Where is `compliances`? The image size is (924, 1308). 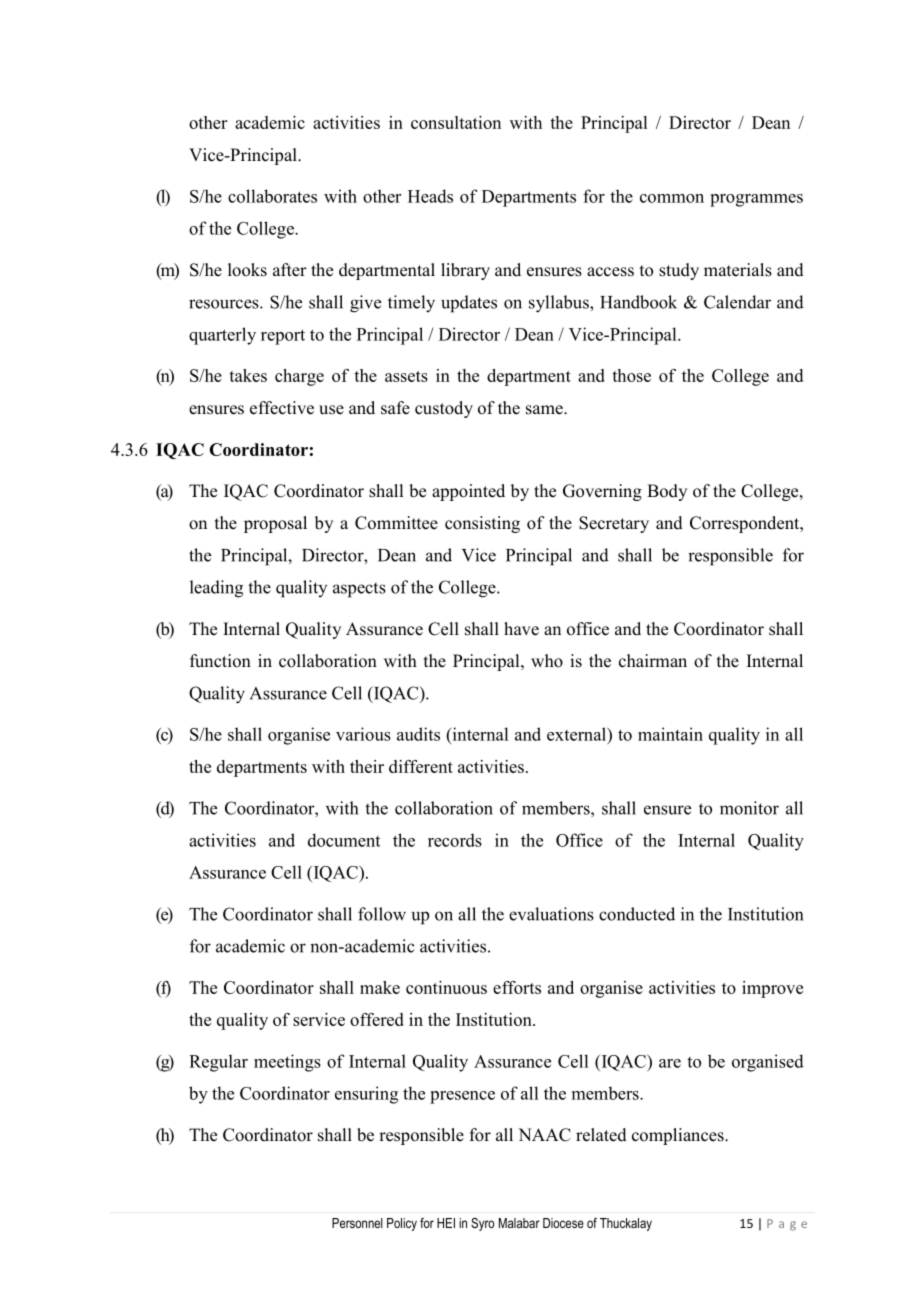
compliances is located at coordinates (679, 1136).
